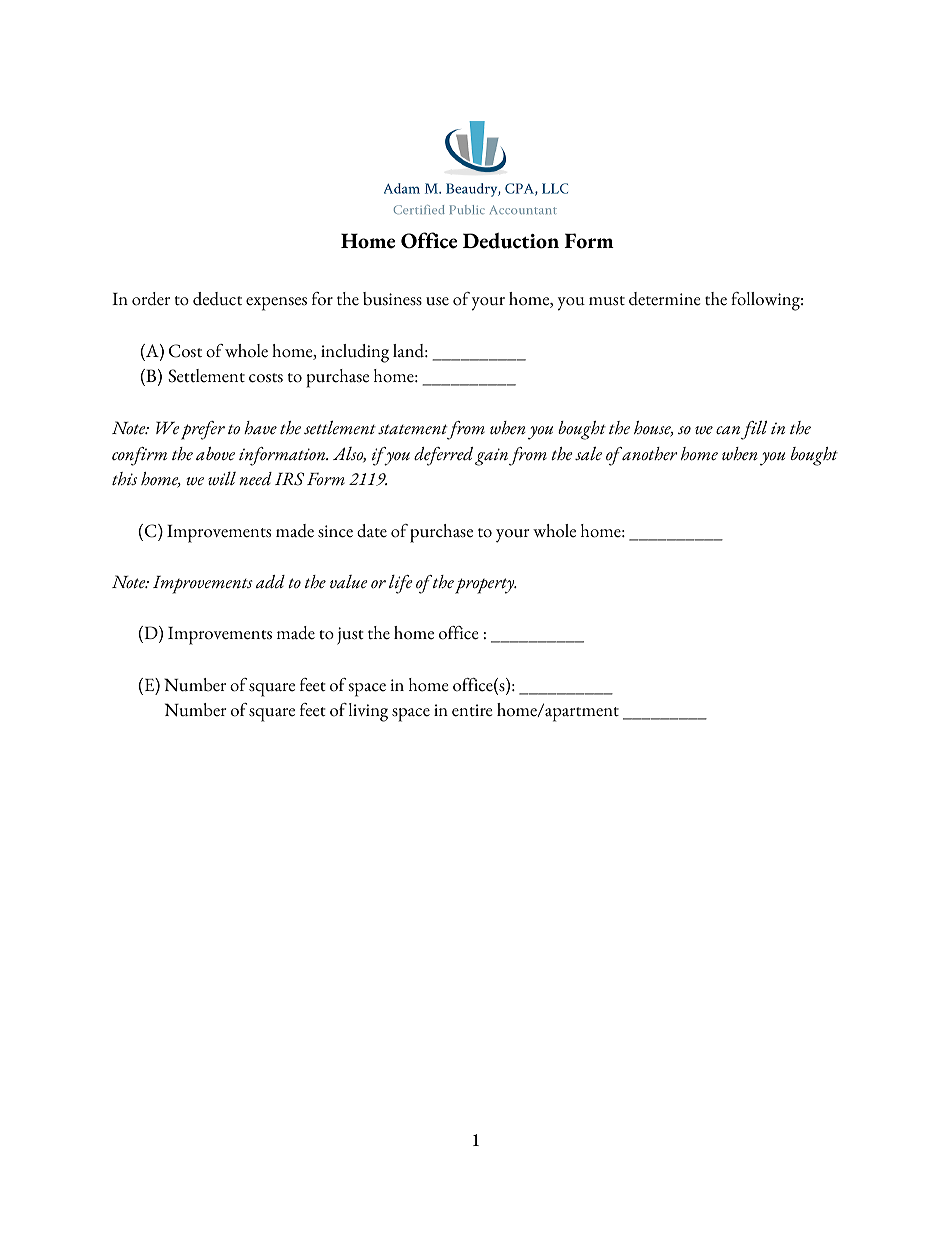  What do you see at coordinates (151, 299) in the screenshot?
I see `order` at bounding box center [151, 299].
